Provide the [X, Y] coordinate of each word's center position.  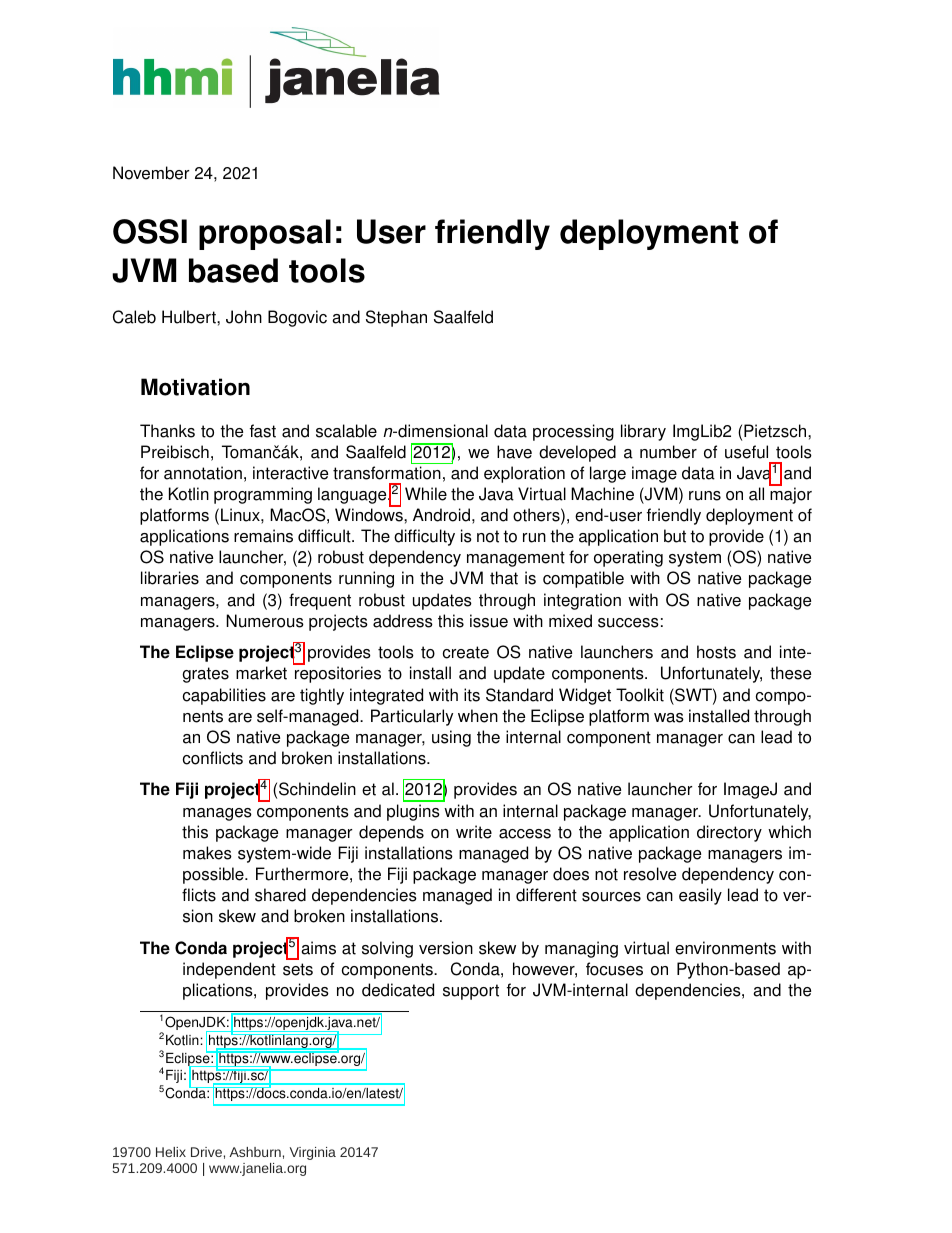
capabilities [224, 696]
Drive [206, 1152]
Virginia [313, 1153]
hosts [716, 652]
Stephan [396, 318]
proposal [265, 234]
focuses [614, 969]
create [466, 652]
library [643, 432]
